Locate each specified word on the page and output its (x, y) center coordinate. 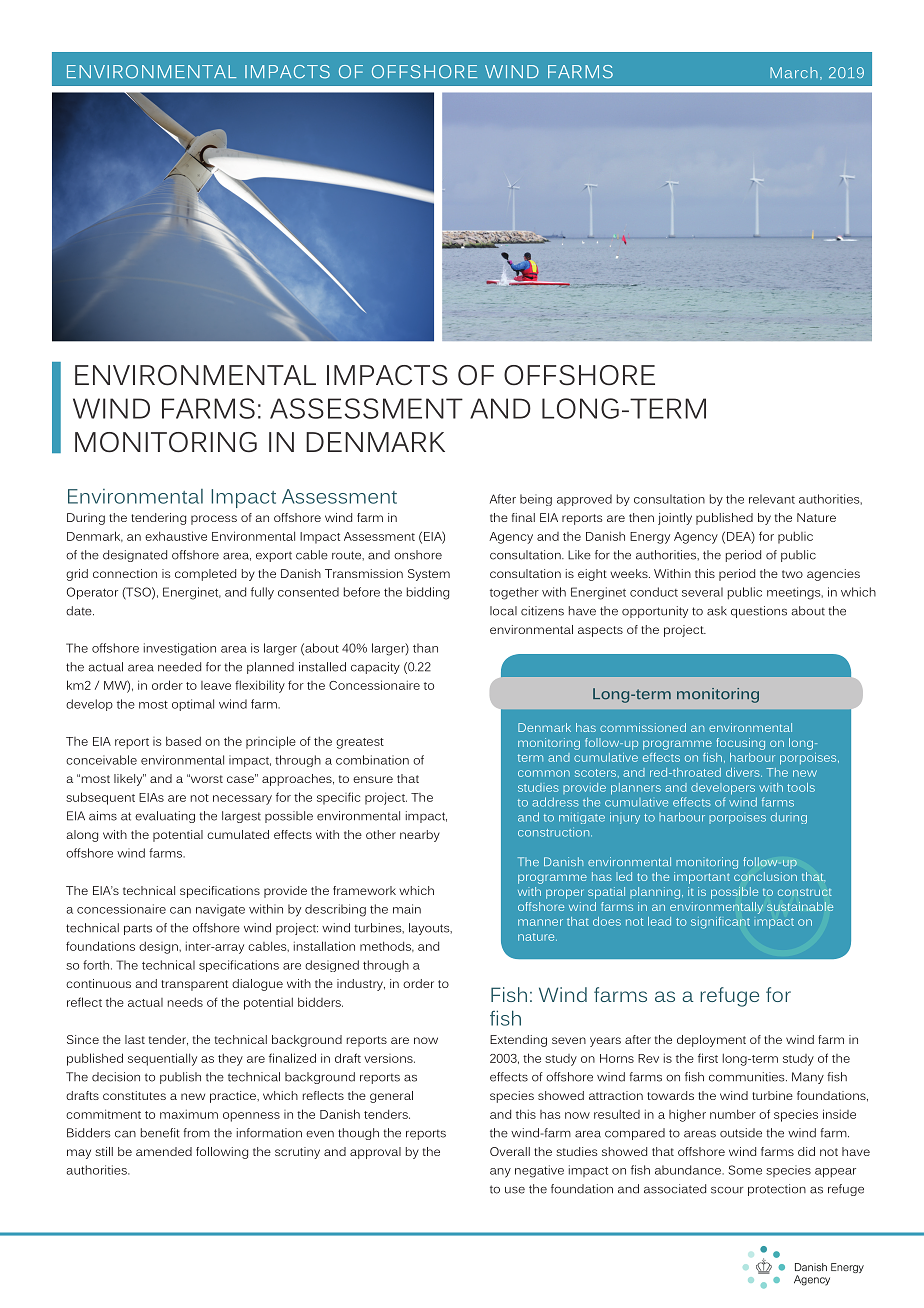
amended (164, 1151)
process (214, 520)
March (794, 72)
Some (745, 1170)
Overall (510, 1151)
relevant (772, 499)
